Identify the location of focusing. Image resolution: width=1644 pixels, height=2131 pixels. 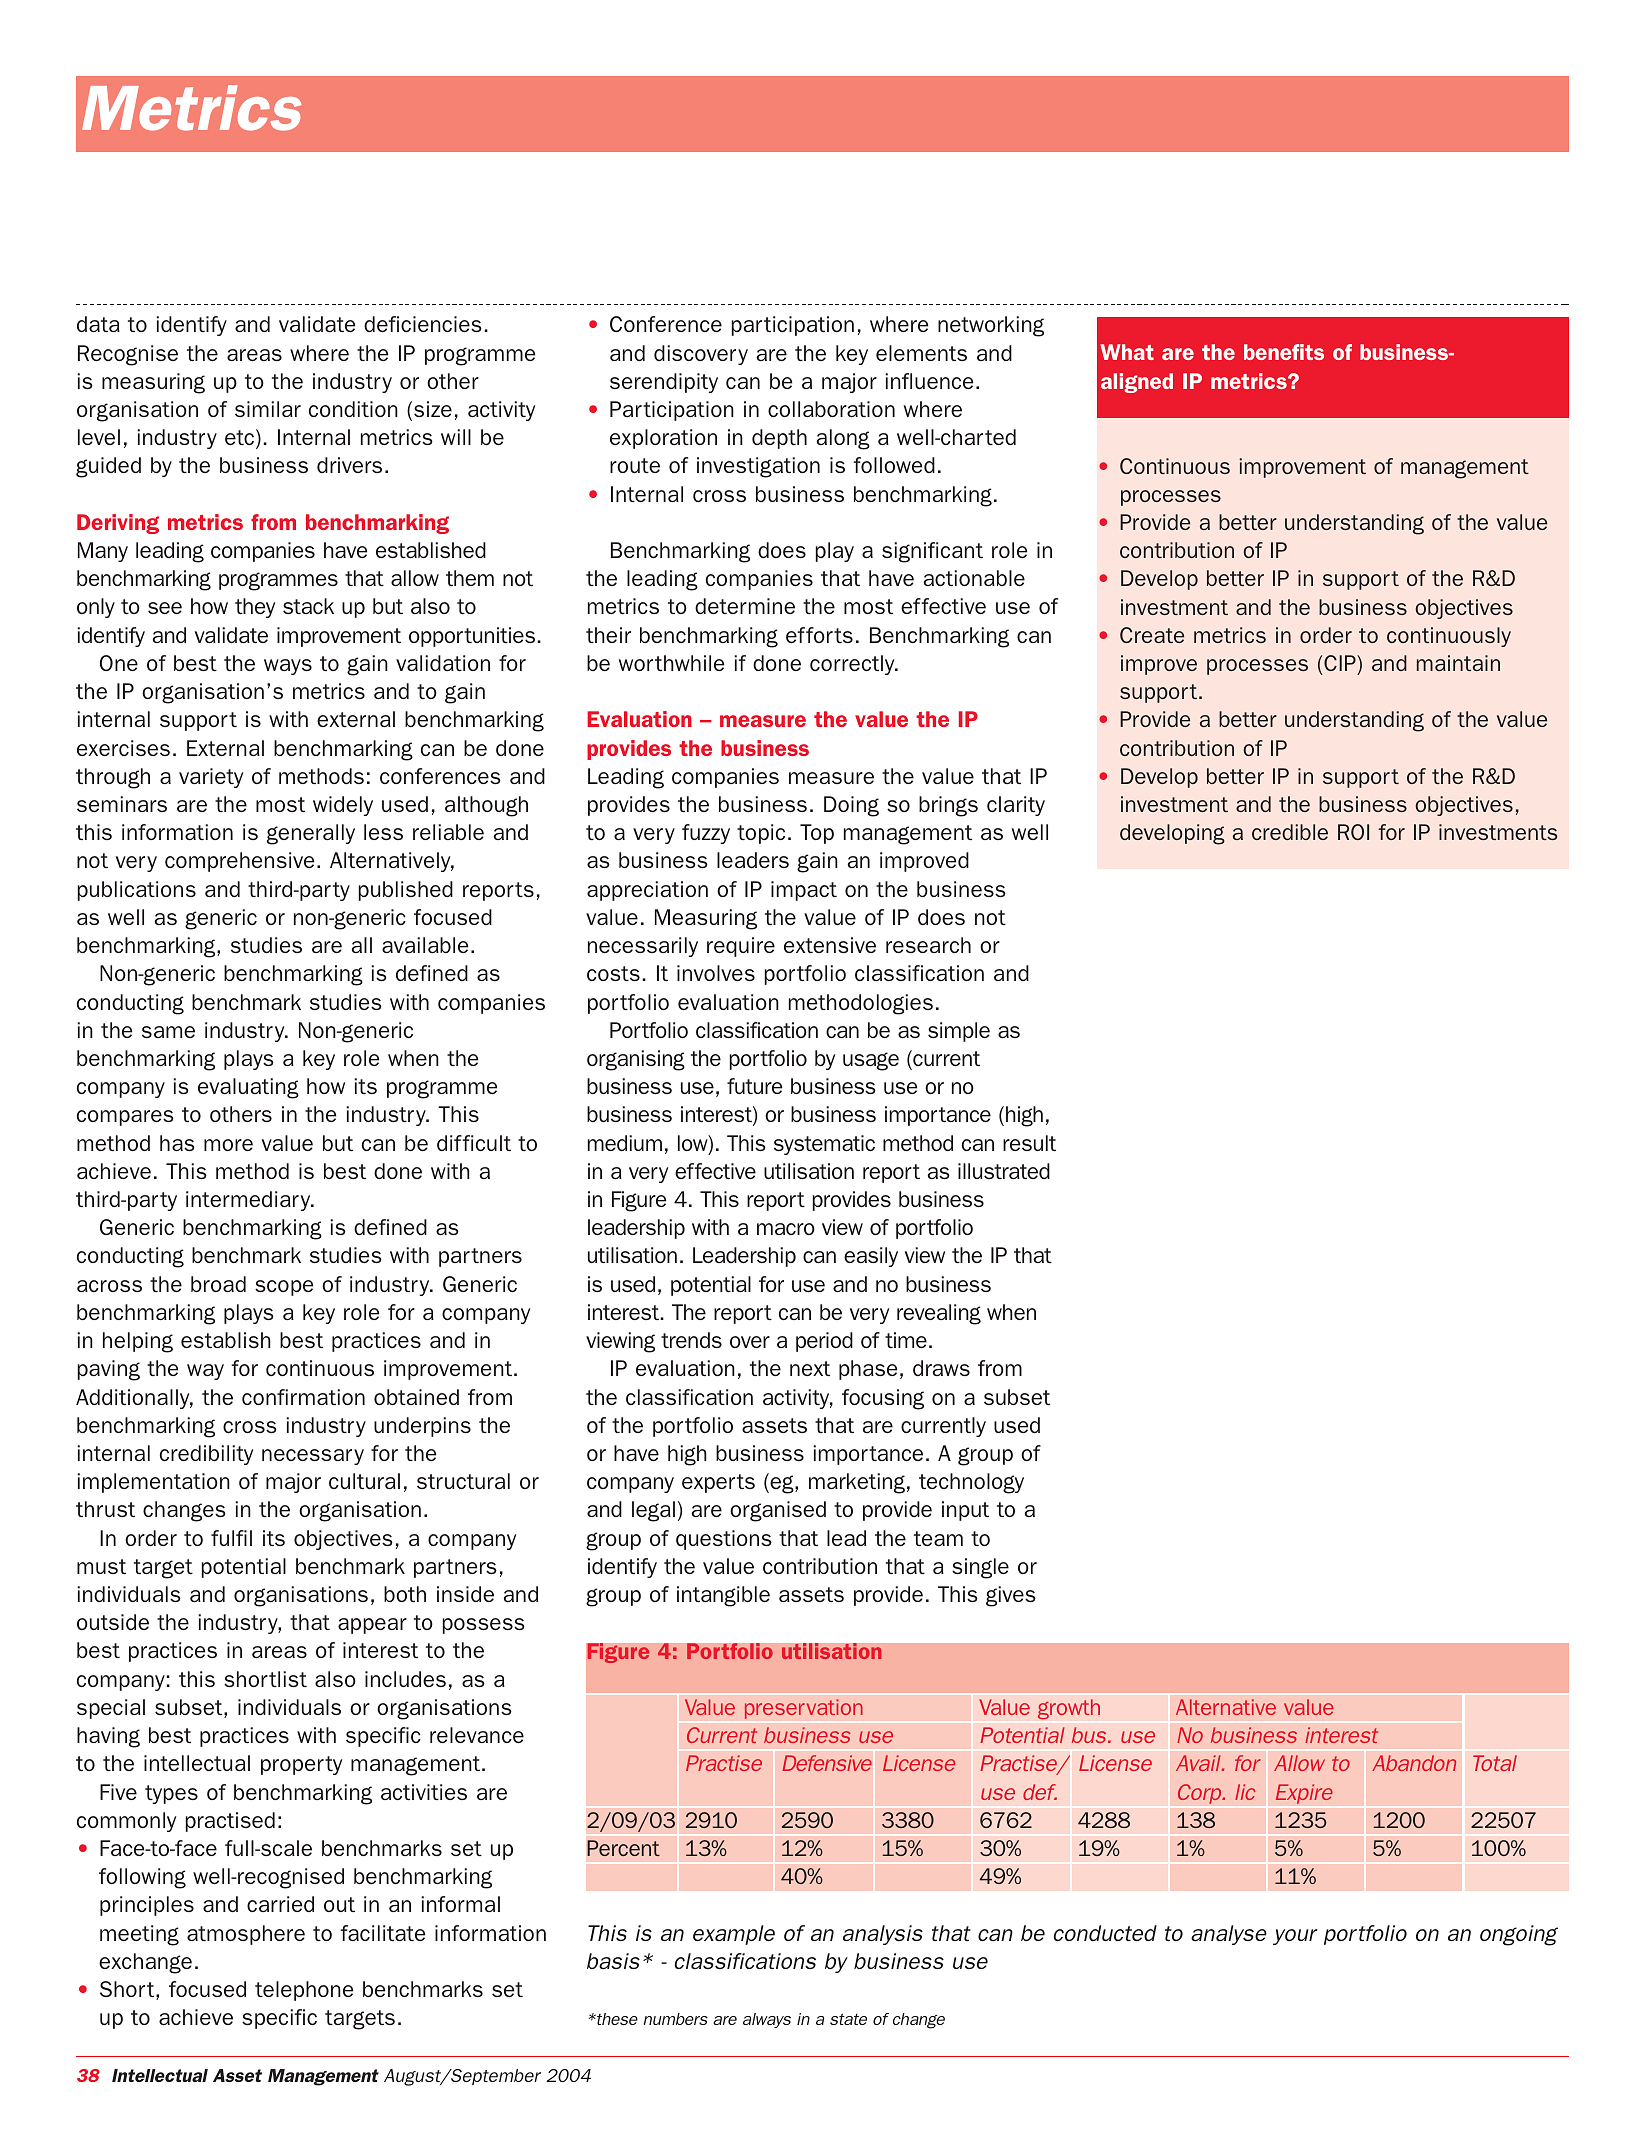
(883, 1399).
